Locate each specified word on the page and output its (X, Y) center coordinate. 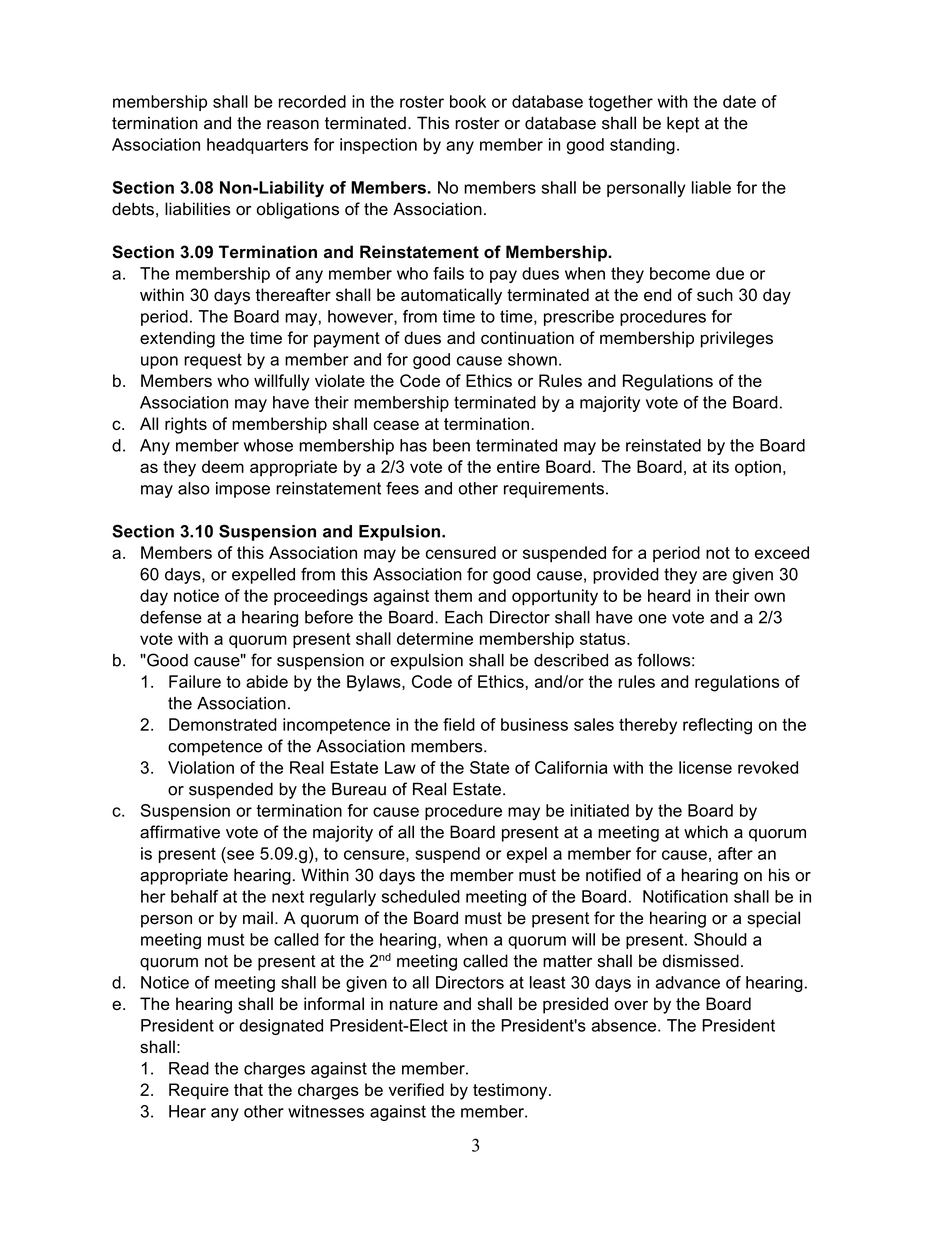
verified (416, 1089)
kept (683, 124)
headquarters (257, 146)
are (715, 576)
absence (624, 1025)
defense (171, 617)
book (468, 101)
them (453, 595)
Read (189, 1068)
